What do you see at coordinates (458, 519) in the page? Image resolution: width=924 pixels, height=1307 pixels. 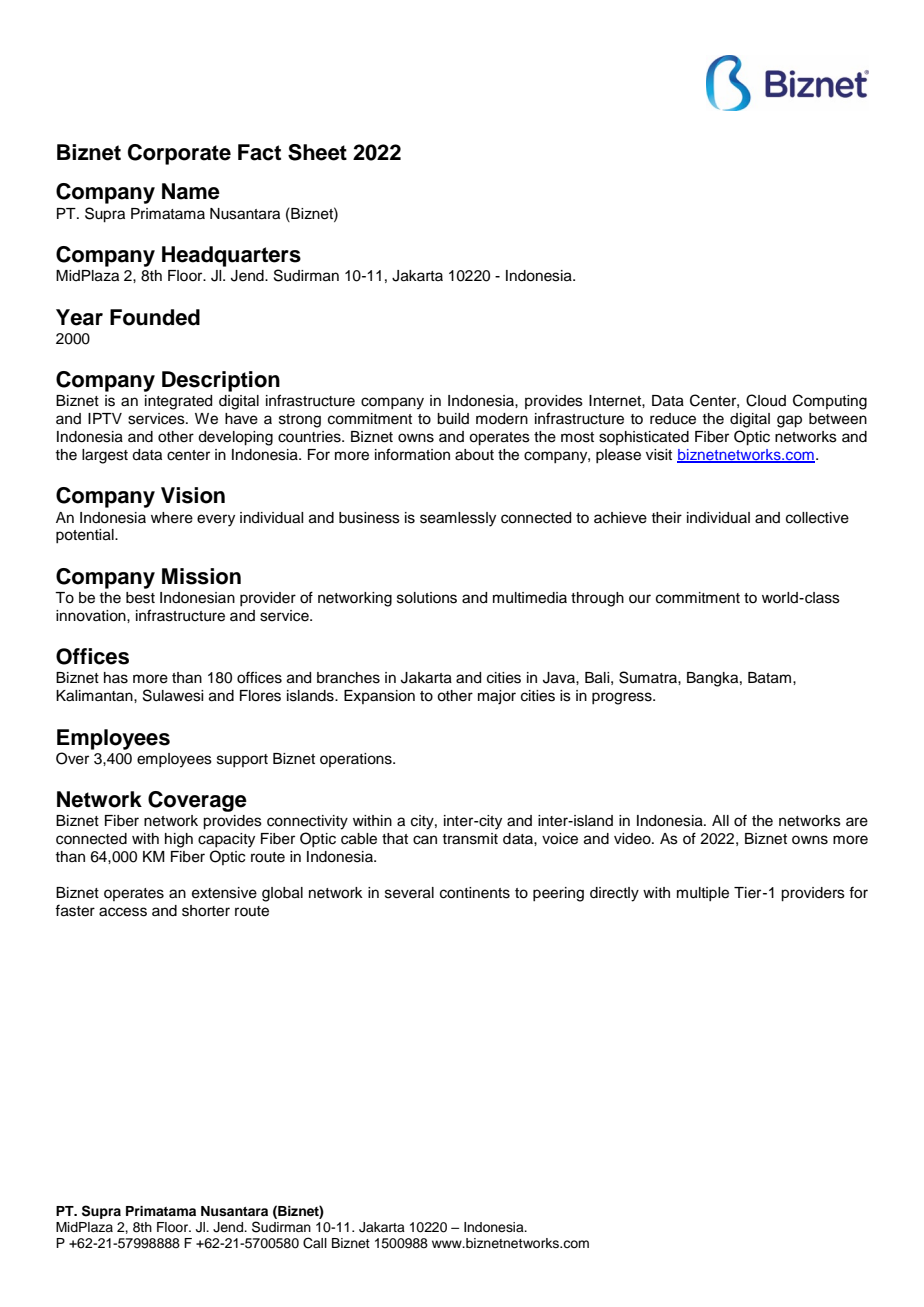 I see `seamlessly` at bounding box center [458, 519].
